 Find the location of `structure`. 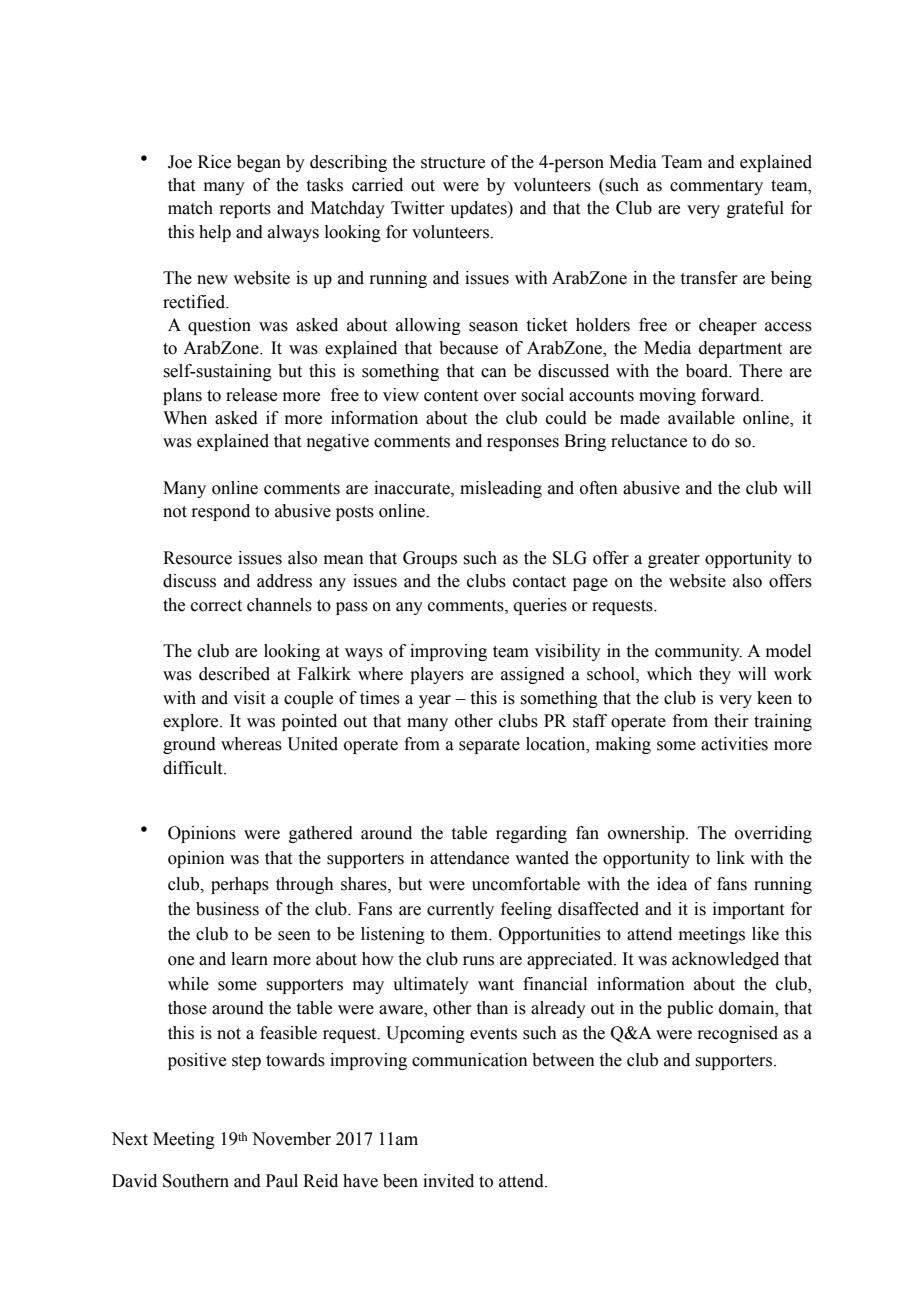

structure is located at coordinates (453, 163).
